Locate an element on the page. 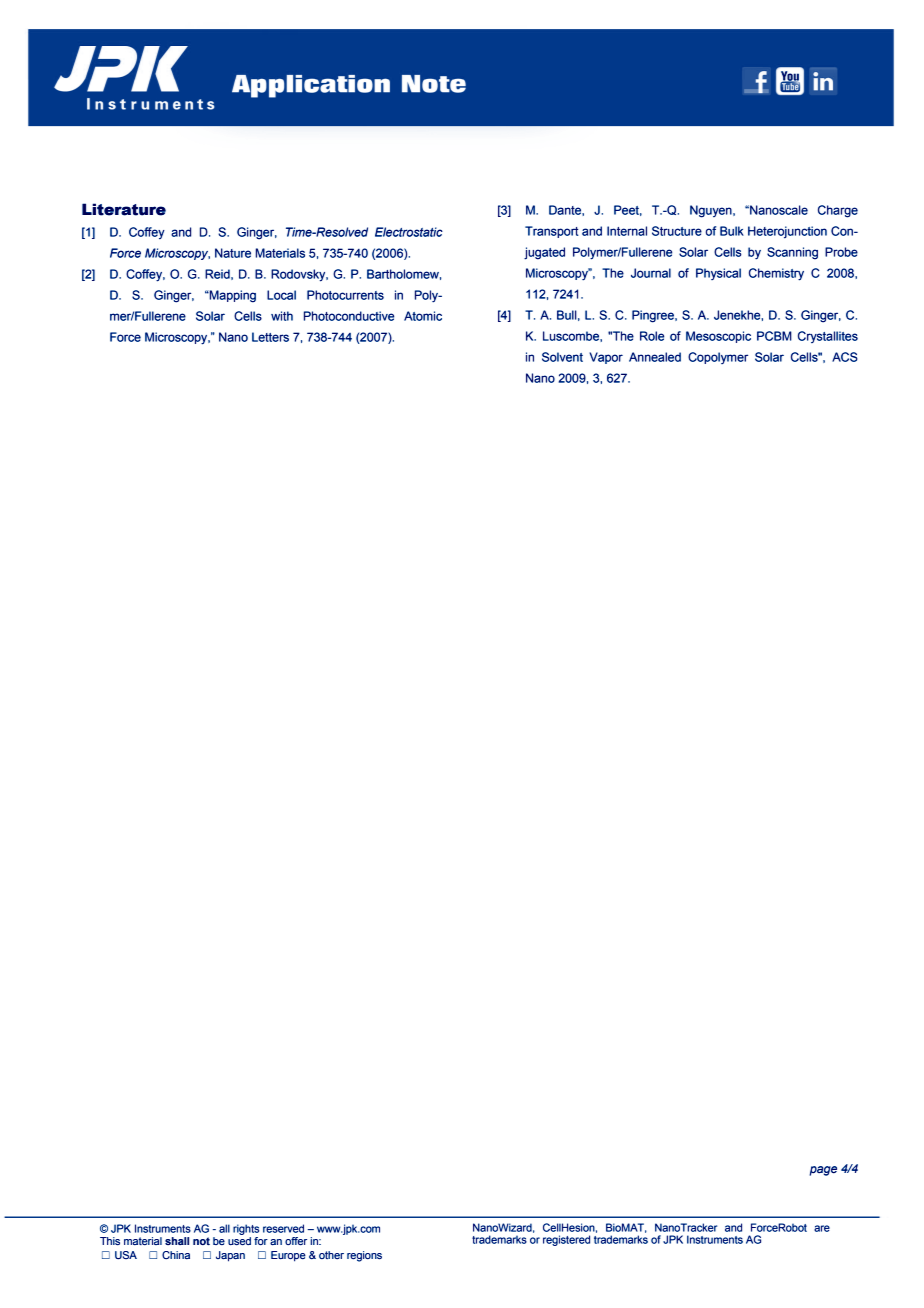 The width and height of the image is (924, 1308). Electrostatic is located at coordinates (409, 232).
